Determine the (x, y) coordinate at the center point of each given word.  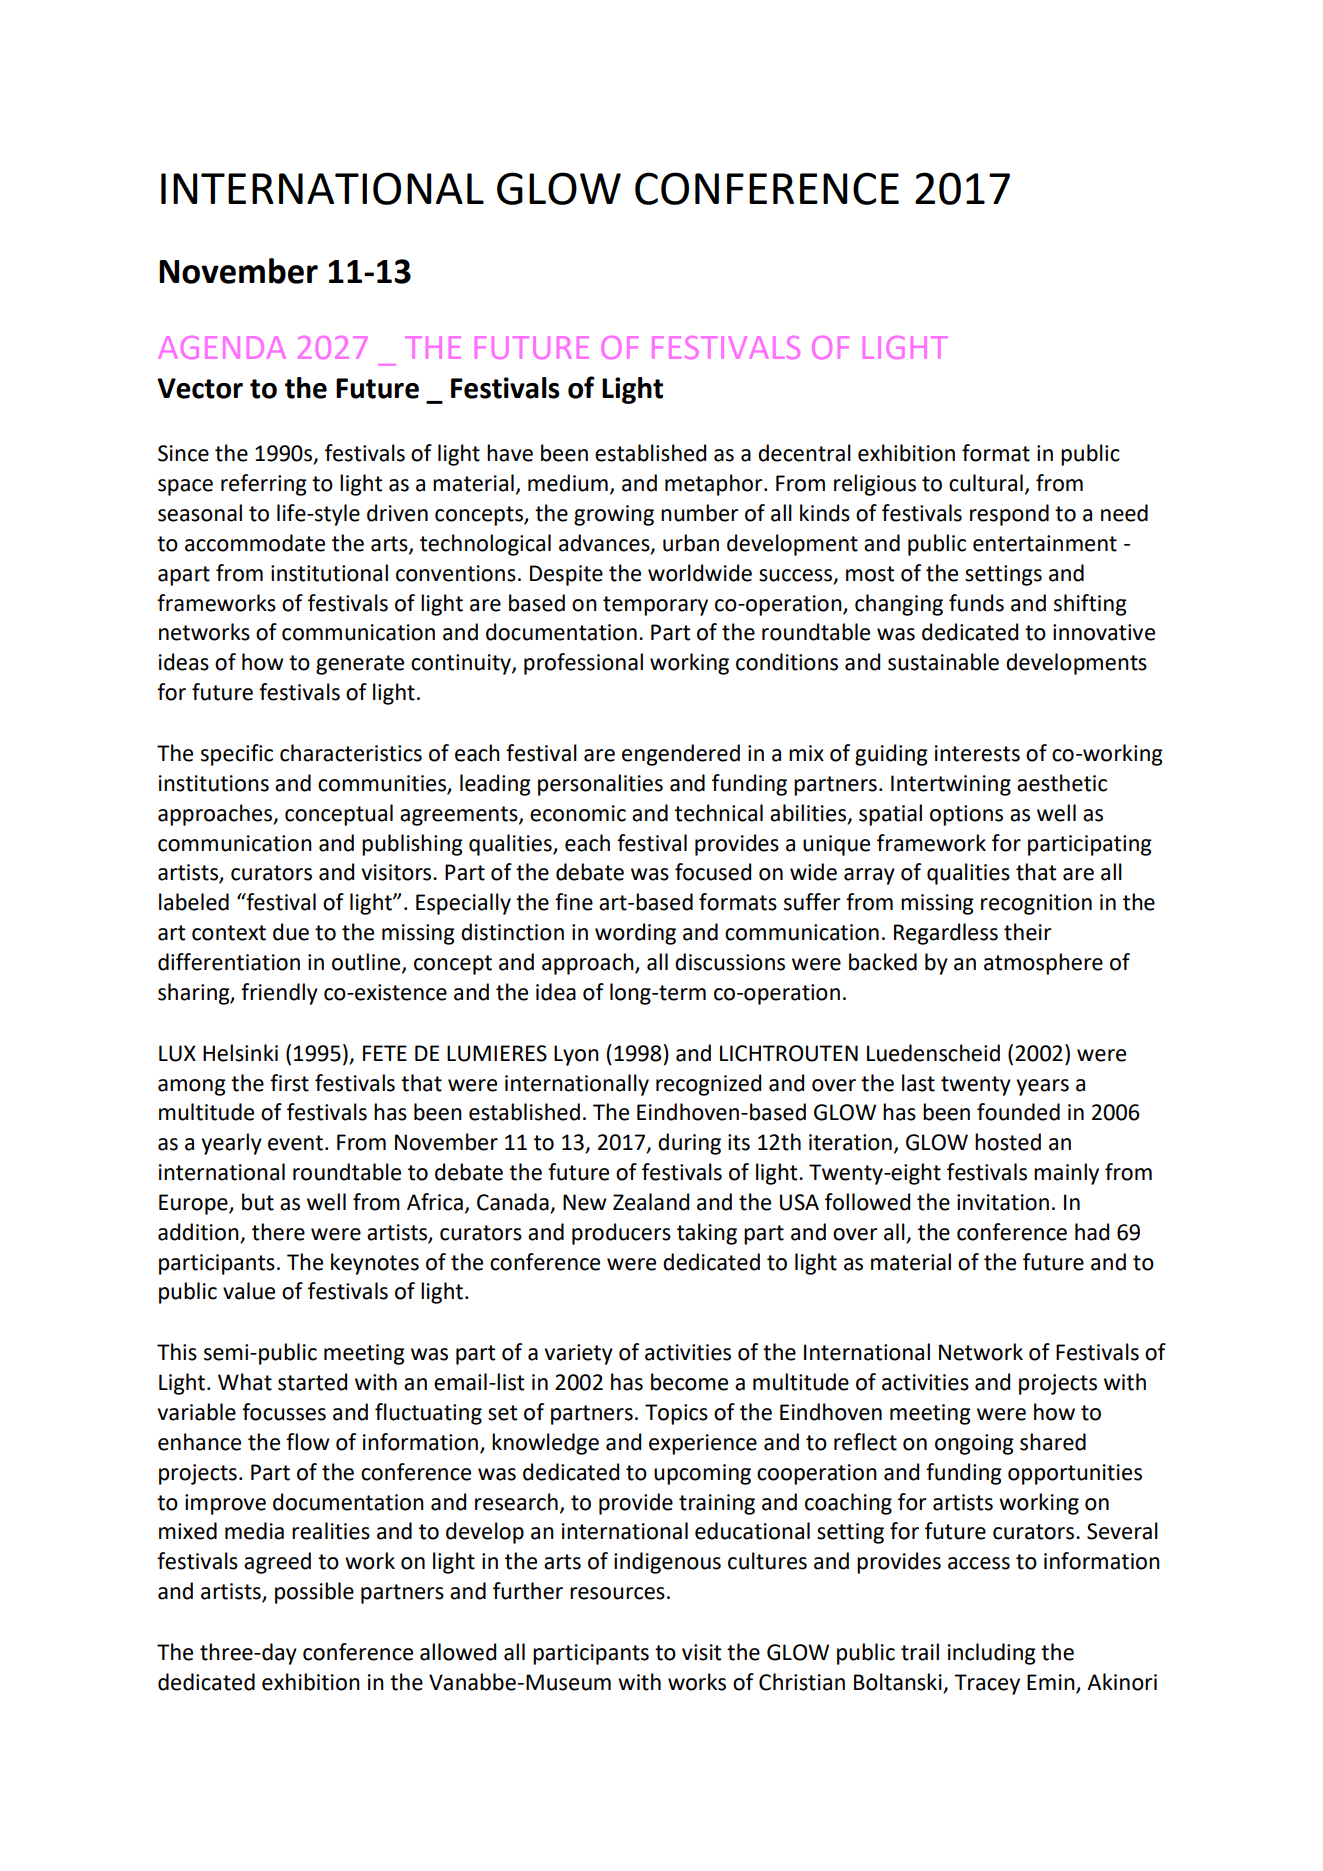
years (1042, 1087)
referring (264, 485)
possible (314, 1593)
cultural (986, 483)
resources (617, 1593)
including (992, 1654)
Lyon (576, 1055)
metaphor (715, 485)
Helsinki (240, 1053)
